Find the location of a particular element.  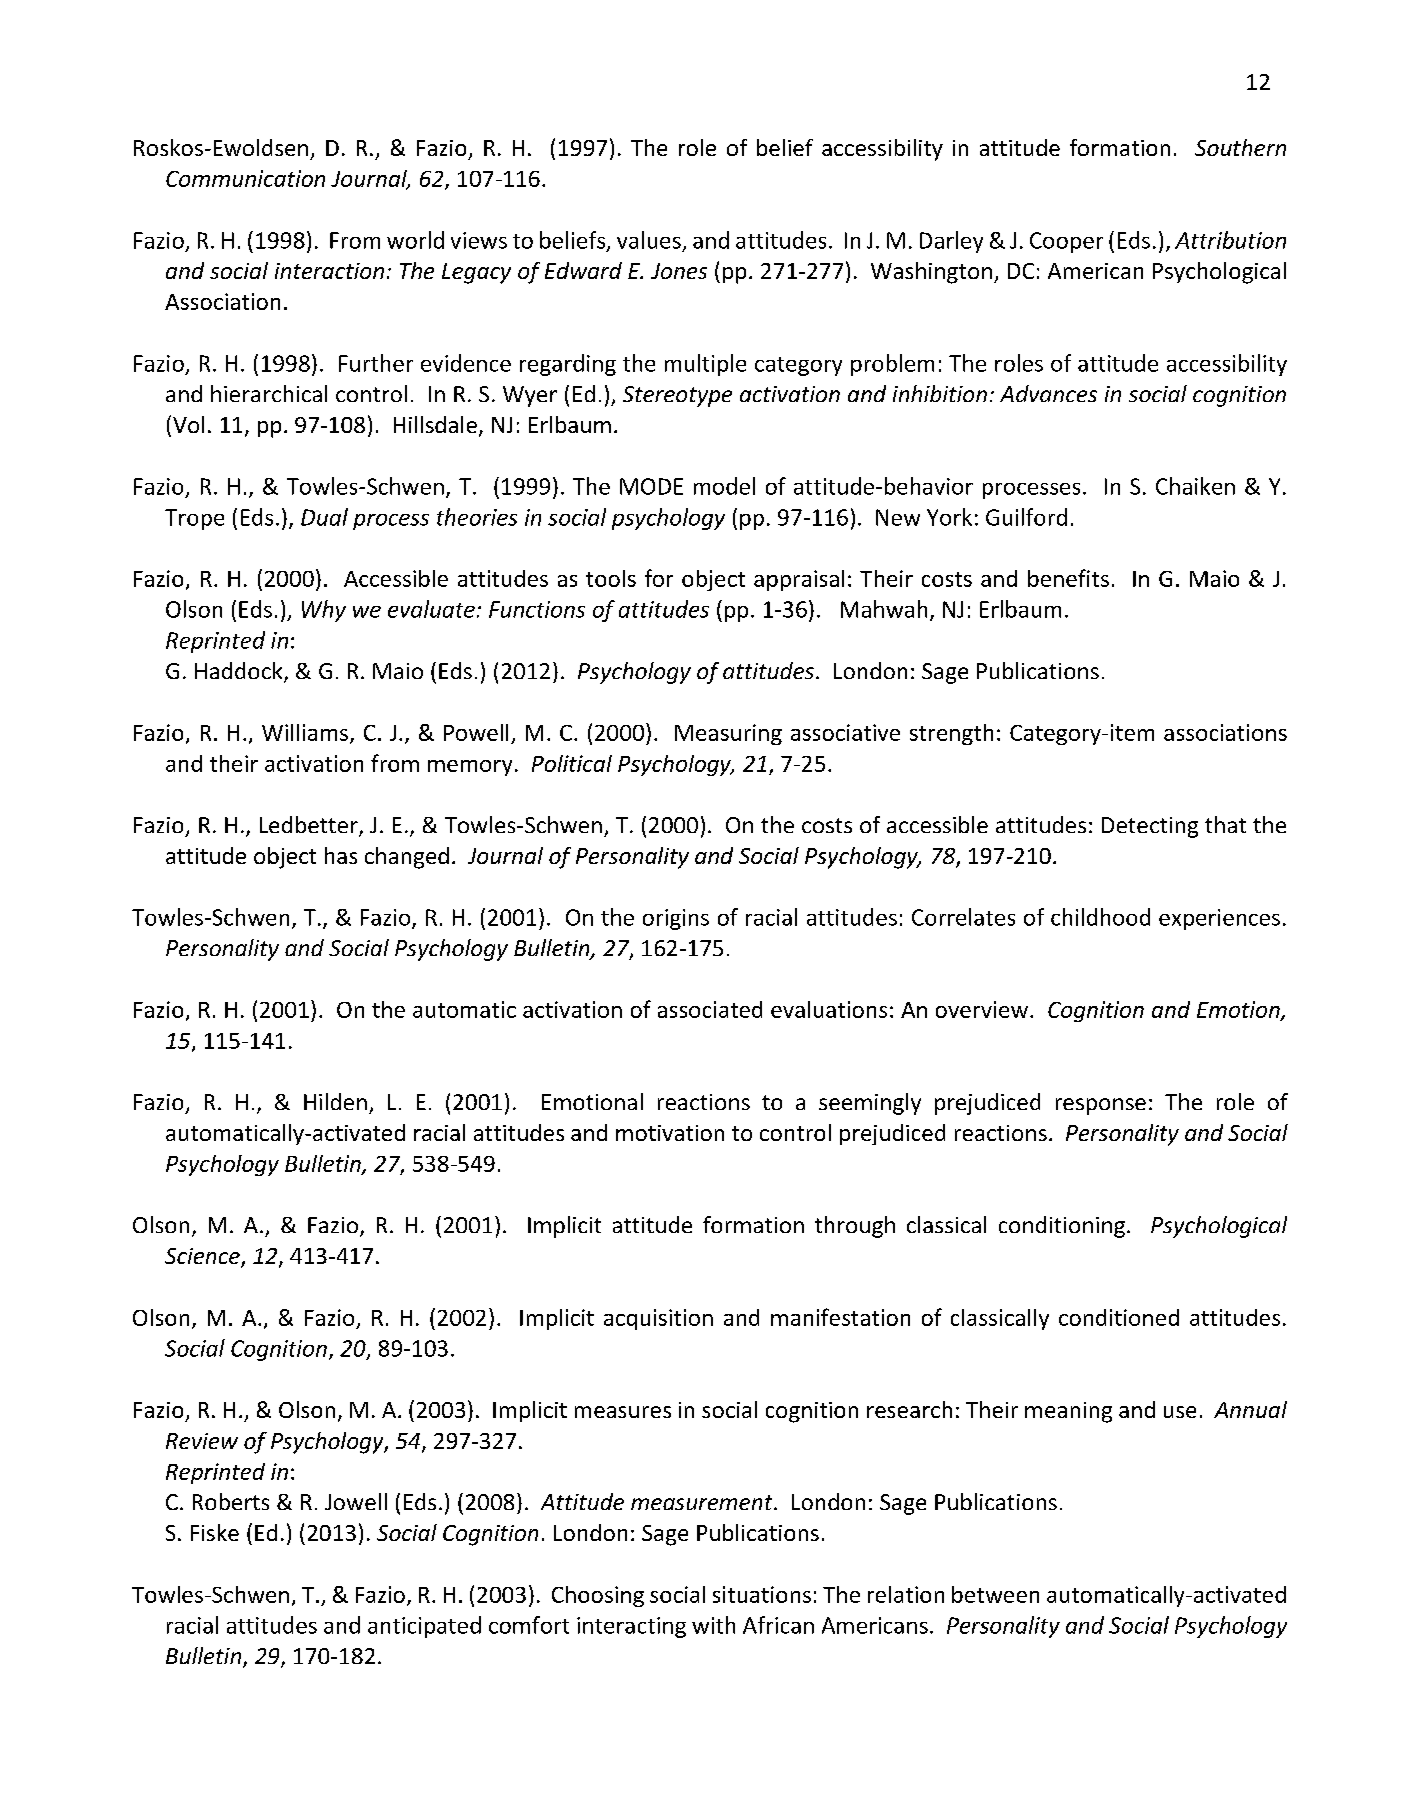

origins is located at coordinates (676, 919).
